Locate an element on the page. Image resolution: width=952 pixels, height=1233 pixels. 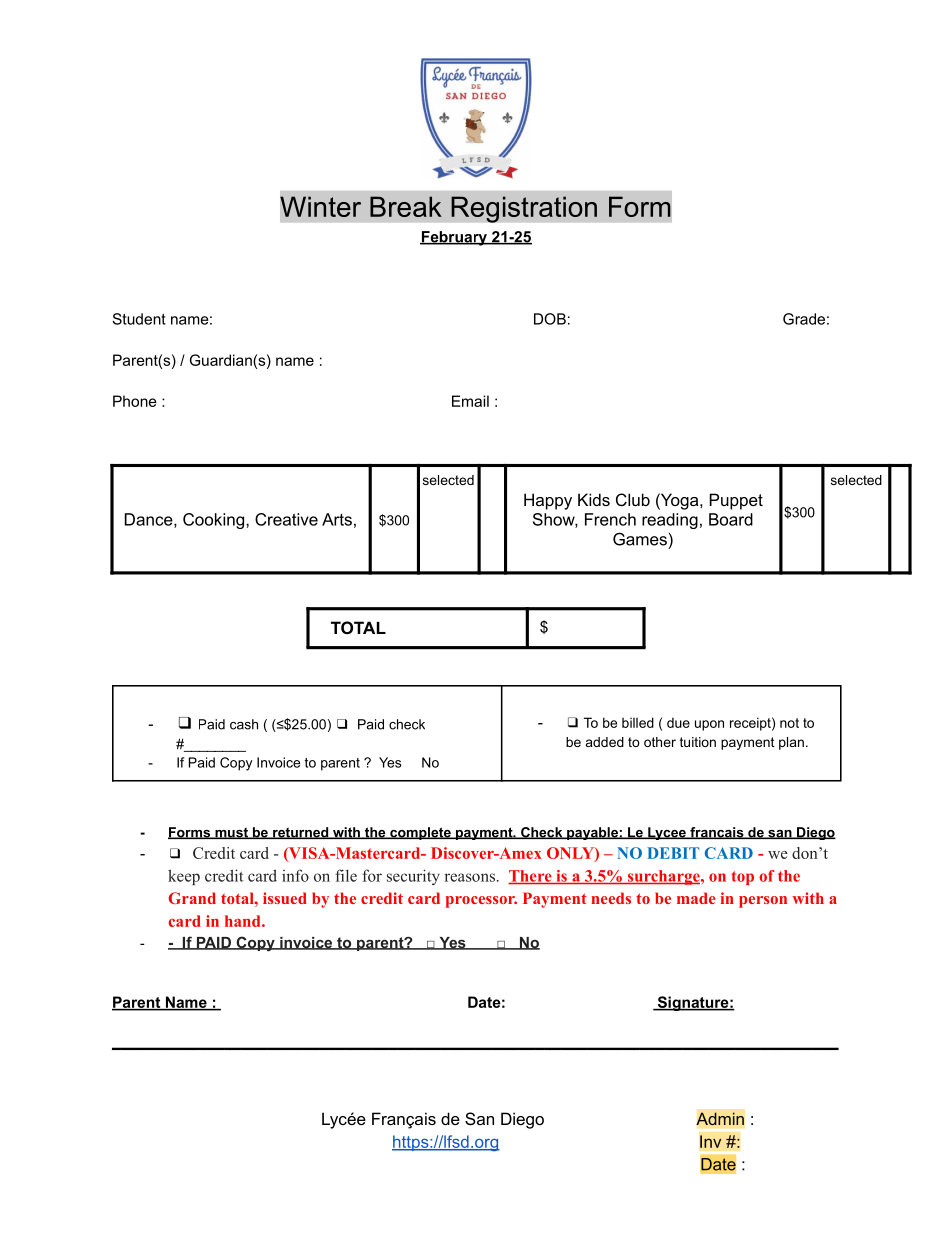
Board is located at coordinates (731, 519).
